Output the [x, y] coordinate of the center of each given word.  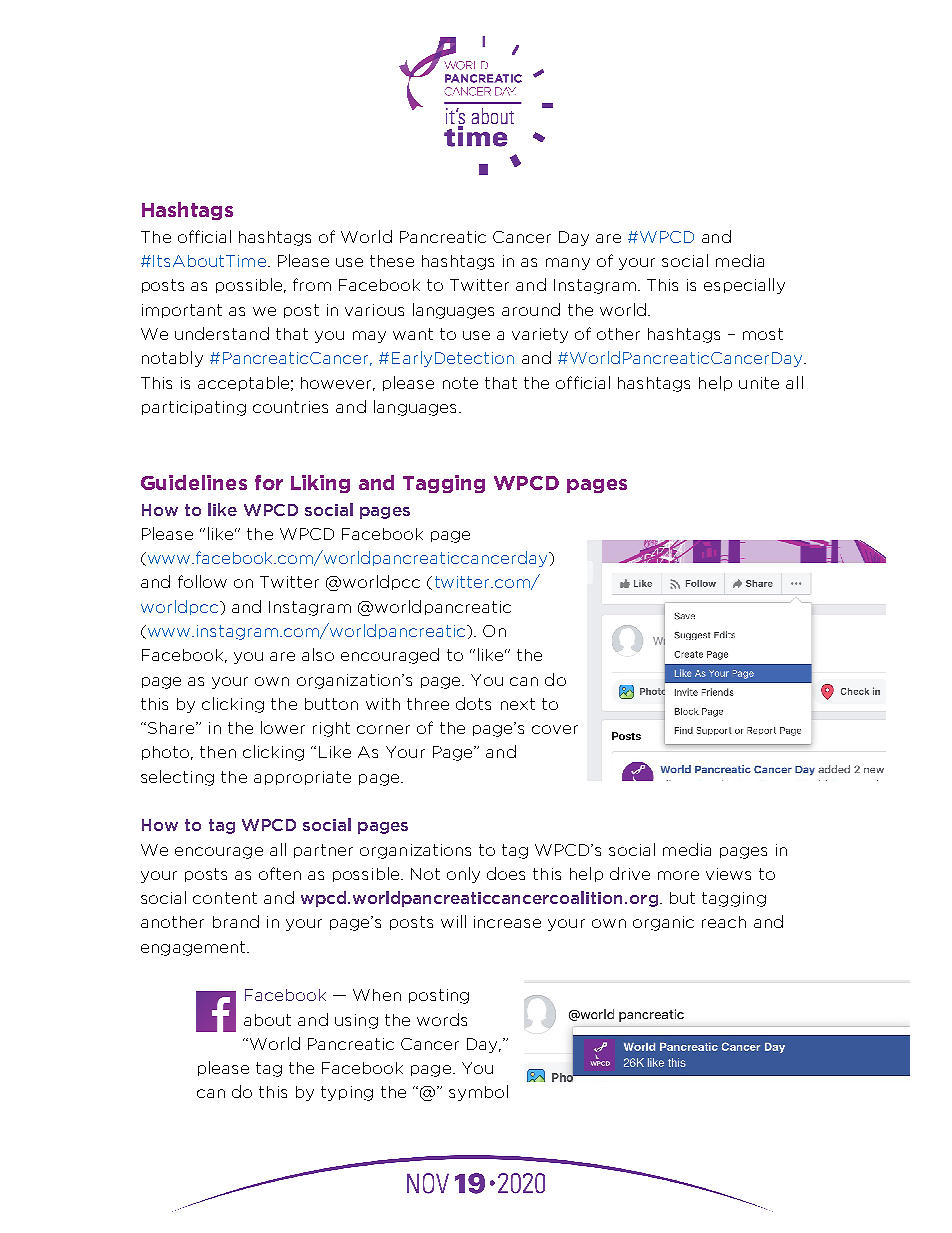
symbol [478, 1093]
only [463, 875]
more [678, 875]
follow [202, 581]
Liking [320, 484]
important [182, 311]
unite [759, 383]
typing [347, 1093]
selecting [177, 778]
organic [663, 923]
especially [744, 286]
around [531, 309]
